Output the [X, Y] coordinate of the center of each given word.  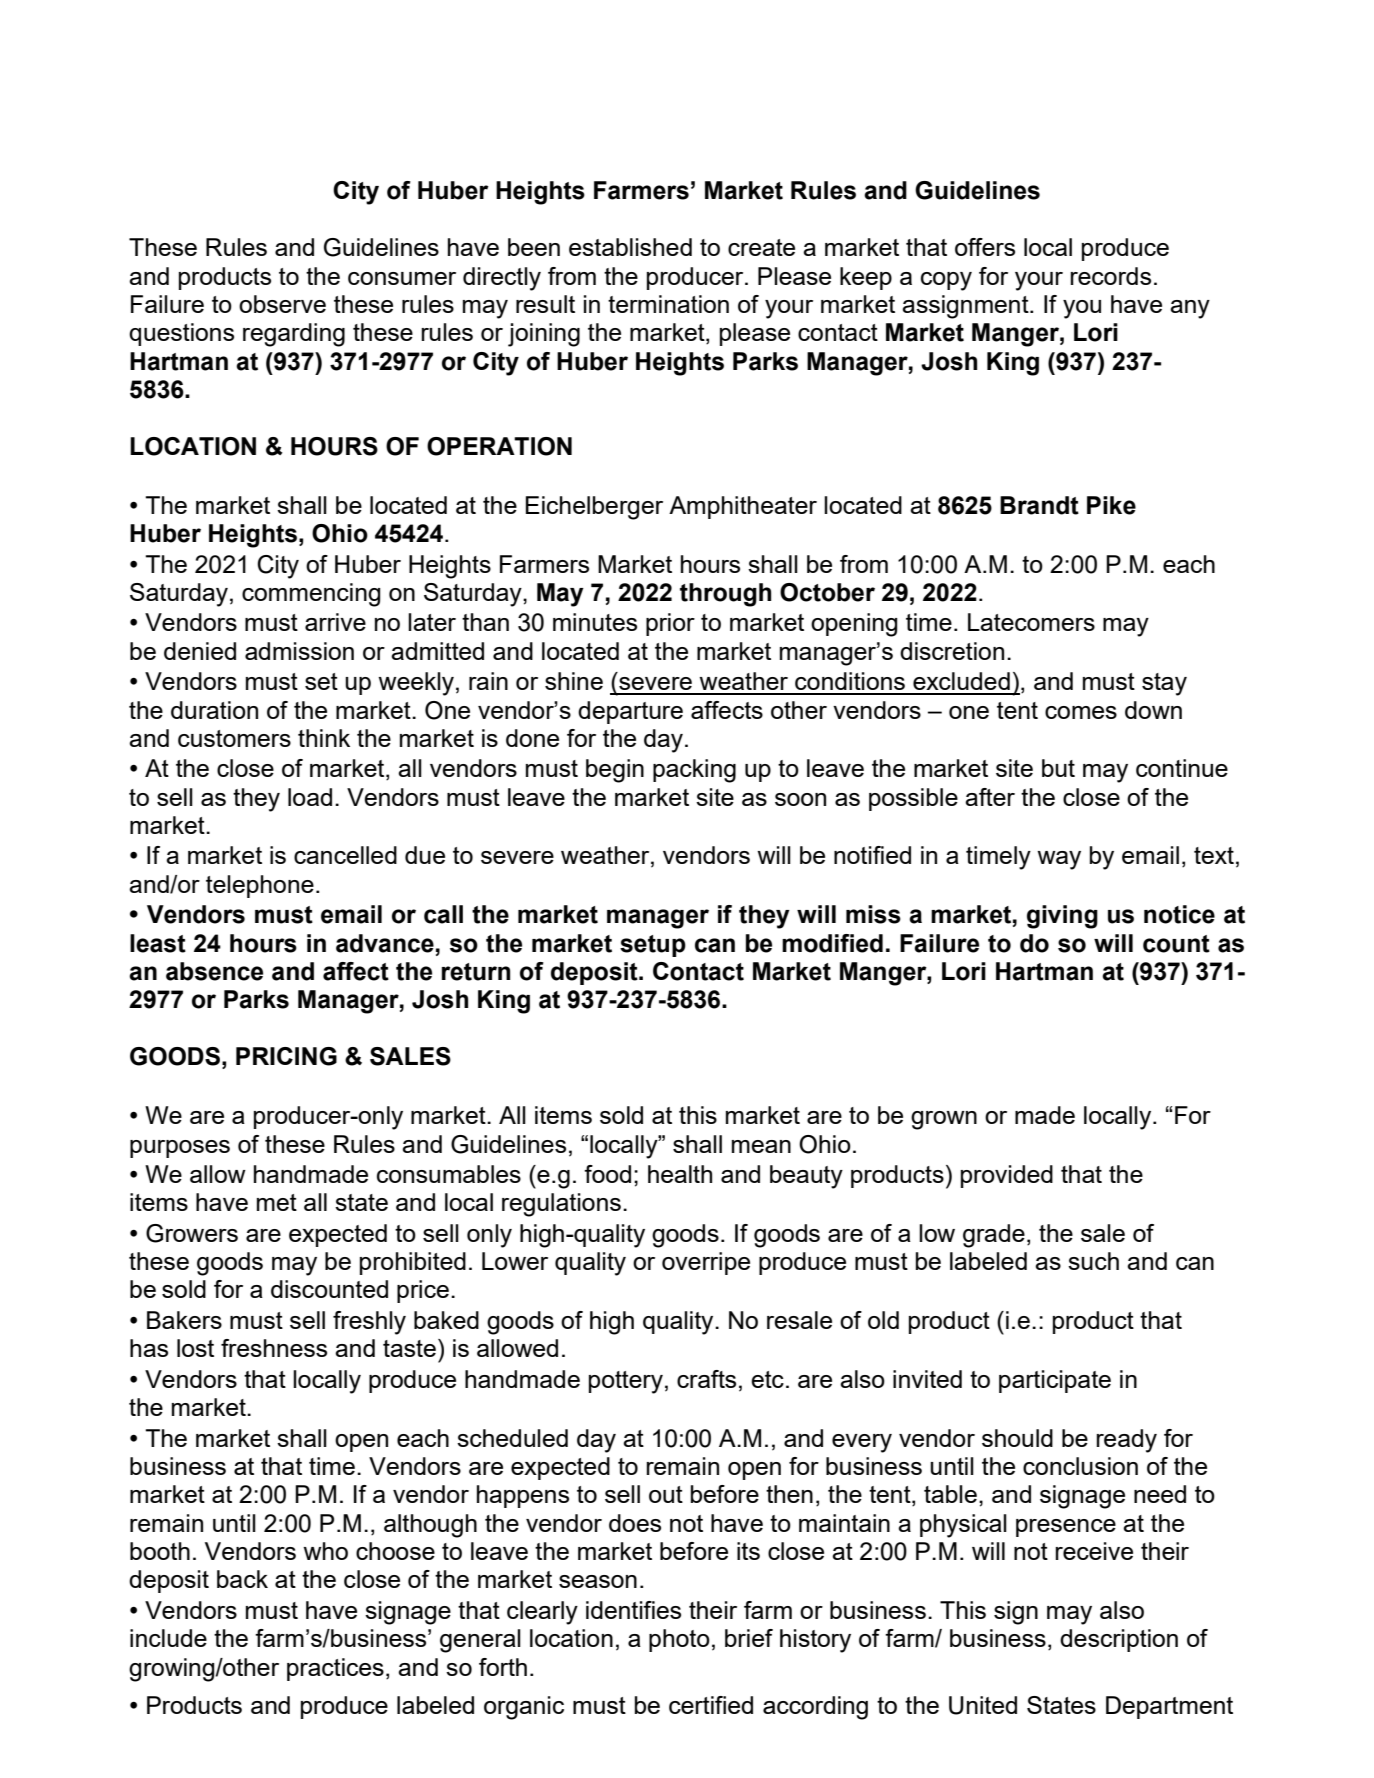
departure [630, 712]
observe [282, 304]
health [680, 1174]
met [277, 1202]
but [1058, 768]
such [1093, 1261]
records [1110, 276]
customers [234, 738]
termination [668, 304]
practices [335, 1669]
